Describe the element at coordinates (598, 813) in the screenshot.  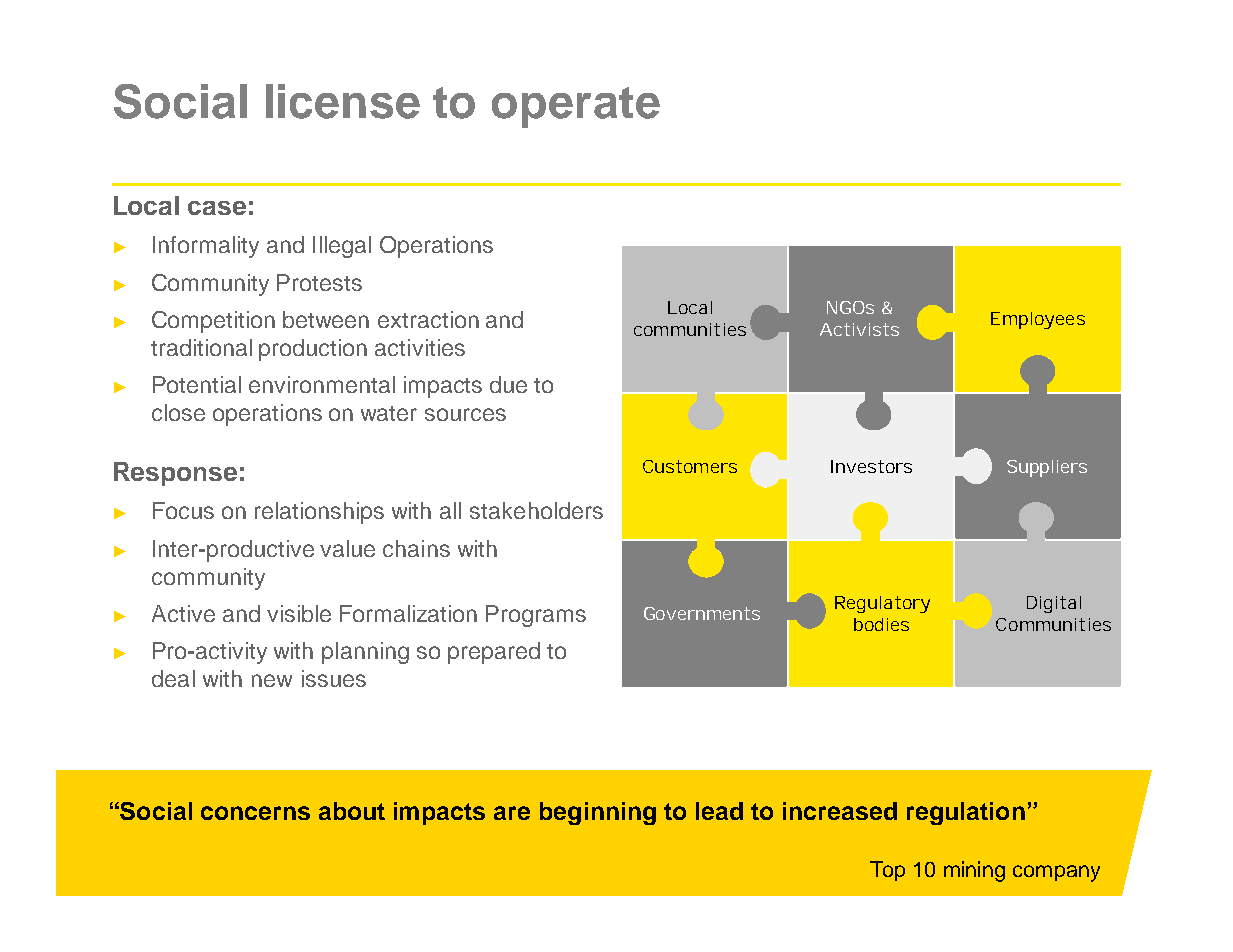
I see `beginning` at that location.
